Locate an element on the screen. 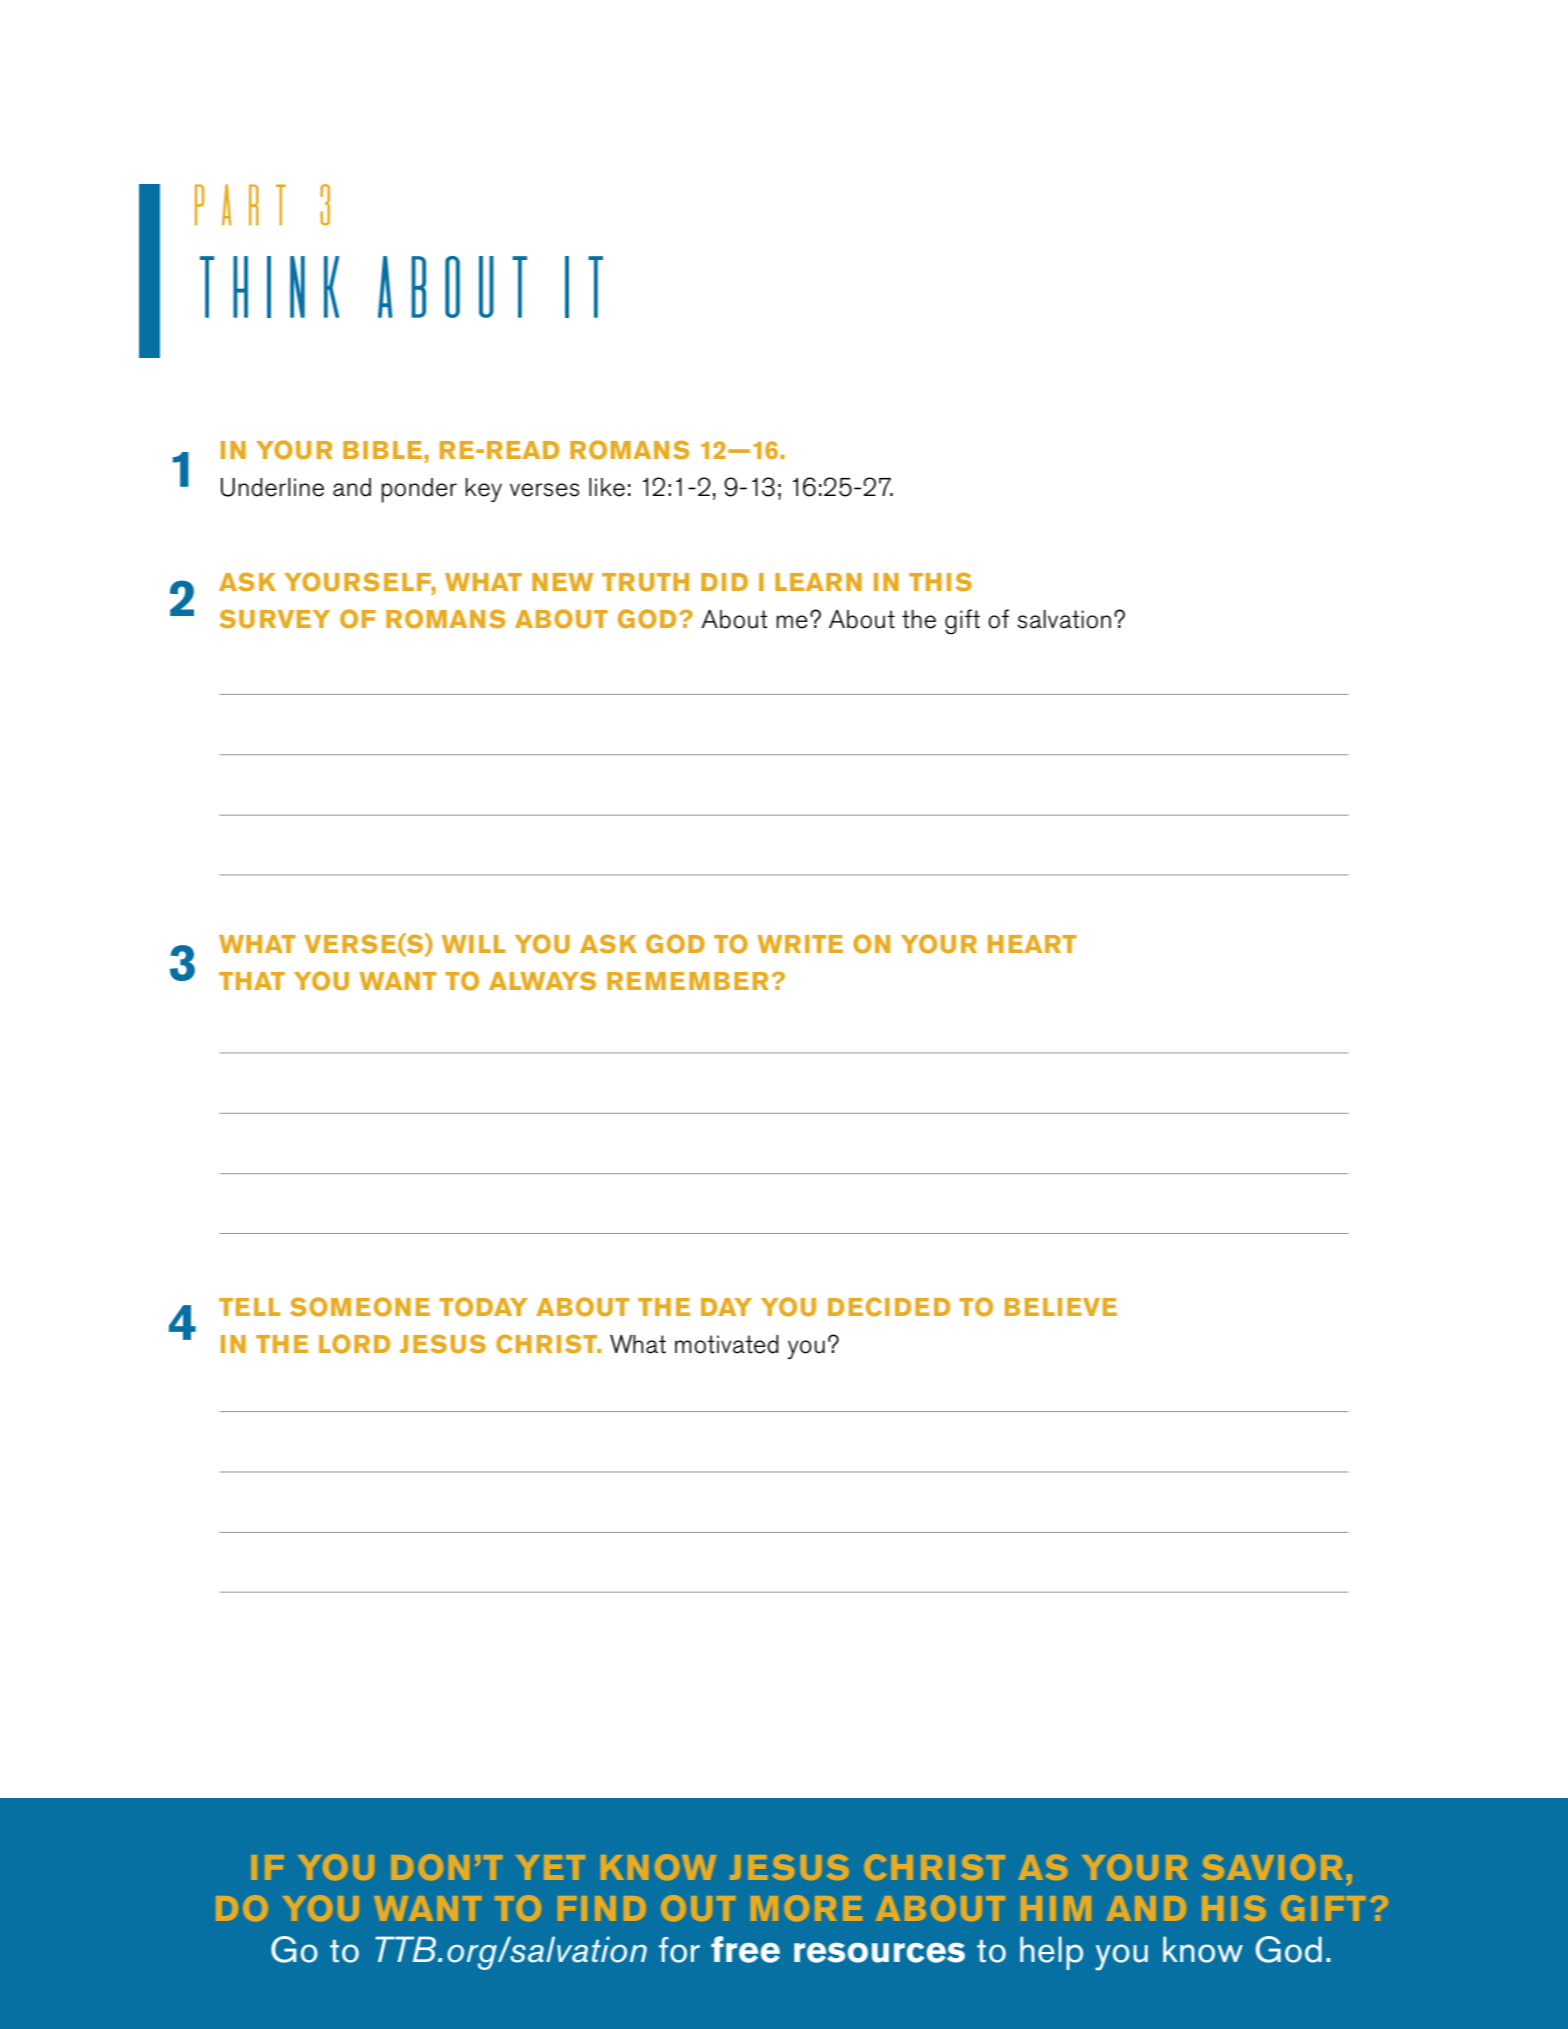  THIS is located at coordinates (940, 581).
